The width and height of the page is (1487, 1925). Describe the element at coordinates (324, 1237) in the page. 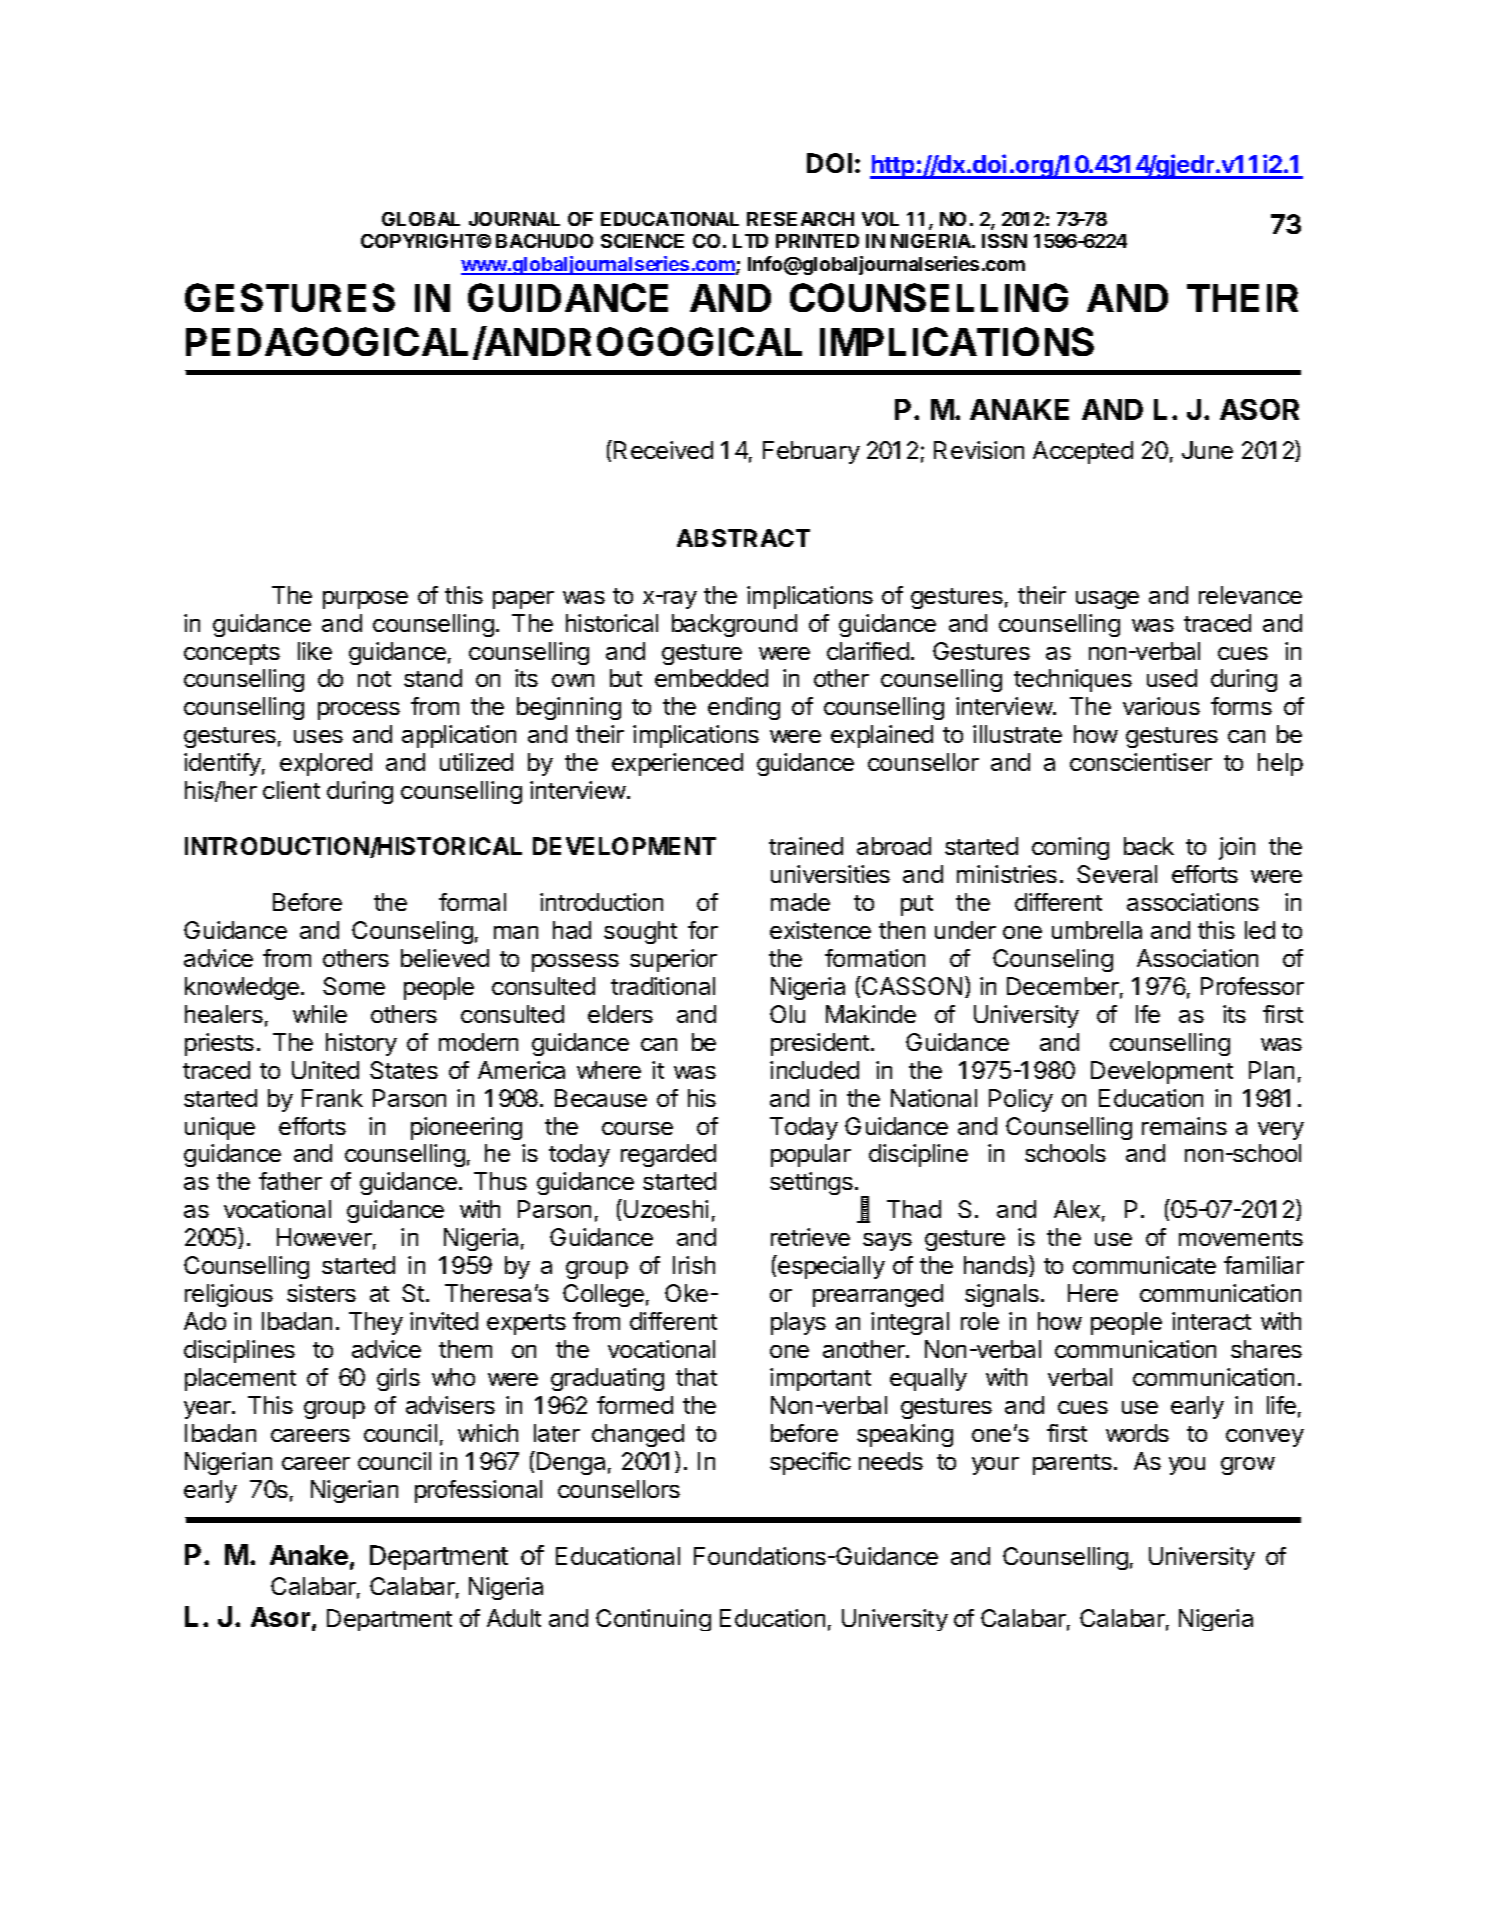

I see `However` at that location.
